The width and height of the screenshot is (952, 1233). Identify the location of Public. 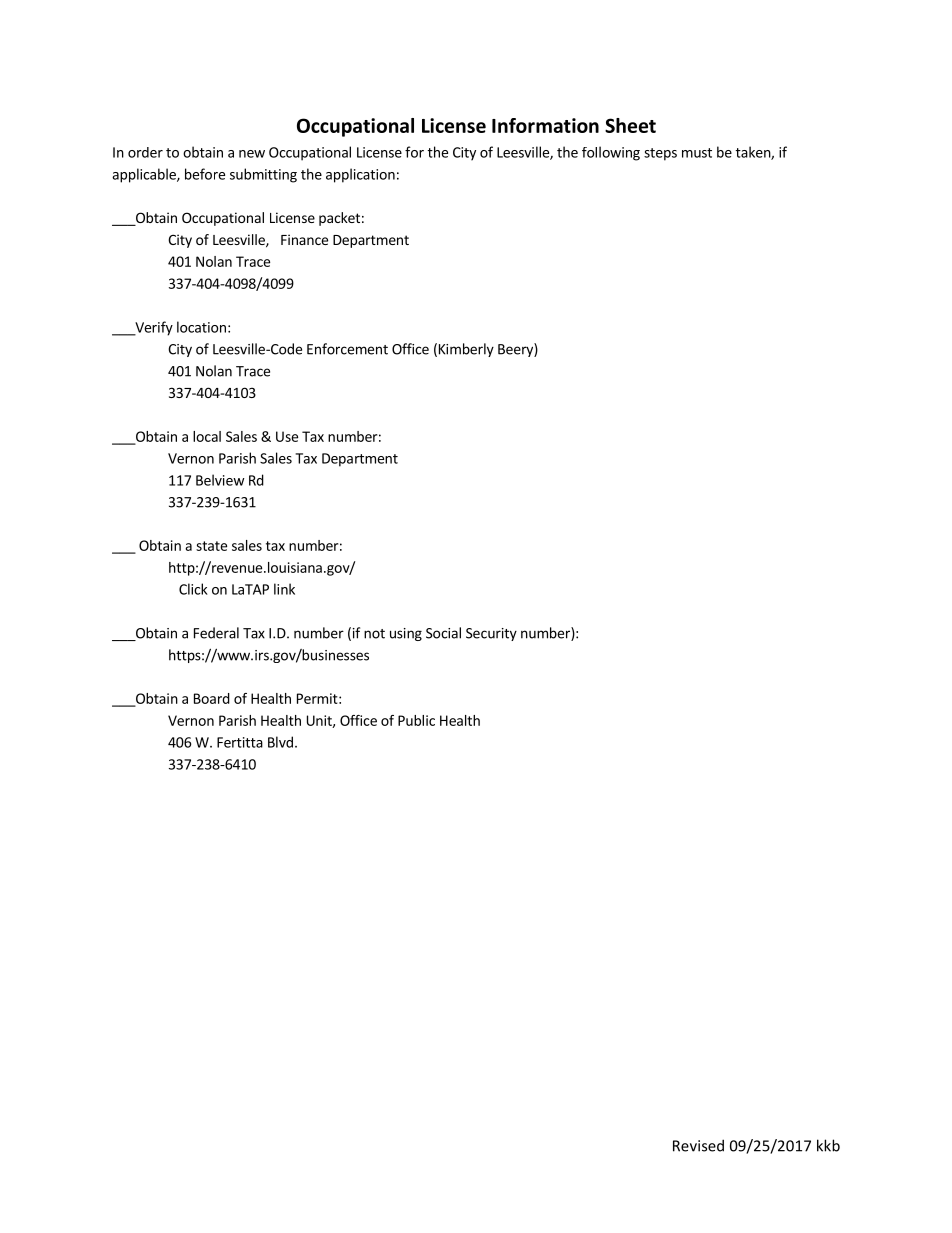
(416, 720).
